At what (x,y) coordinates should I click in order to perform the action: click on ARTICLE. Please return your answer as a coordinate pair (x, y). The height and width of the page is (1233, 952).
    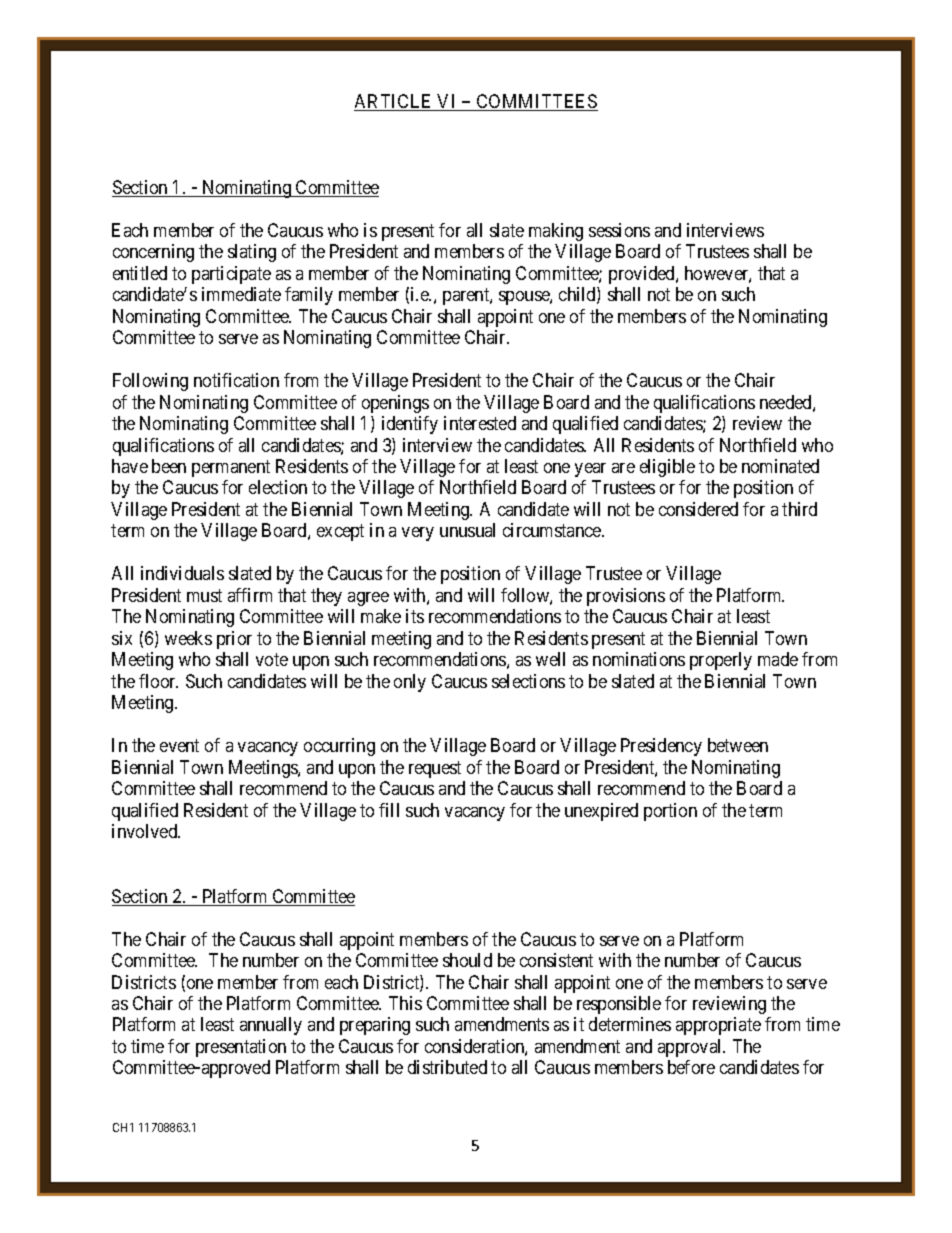
    Looking at the image, I should click on (394, 102).
